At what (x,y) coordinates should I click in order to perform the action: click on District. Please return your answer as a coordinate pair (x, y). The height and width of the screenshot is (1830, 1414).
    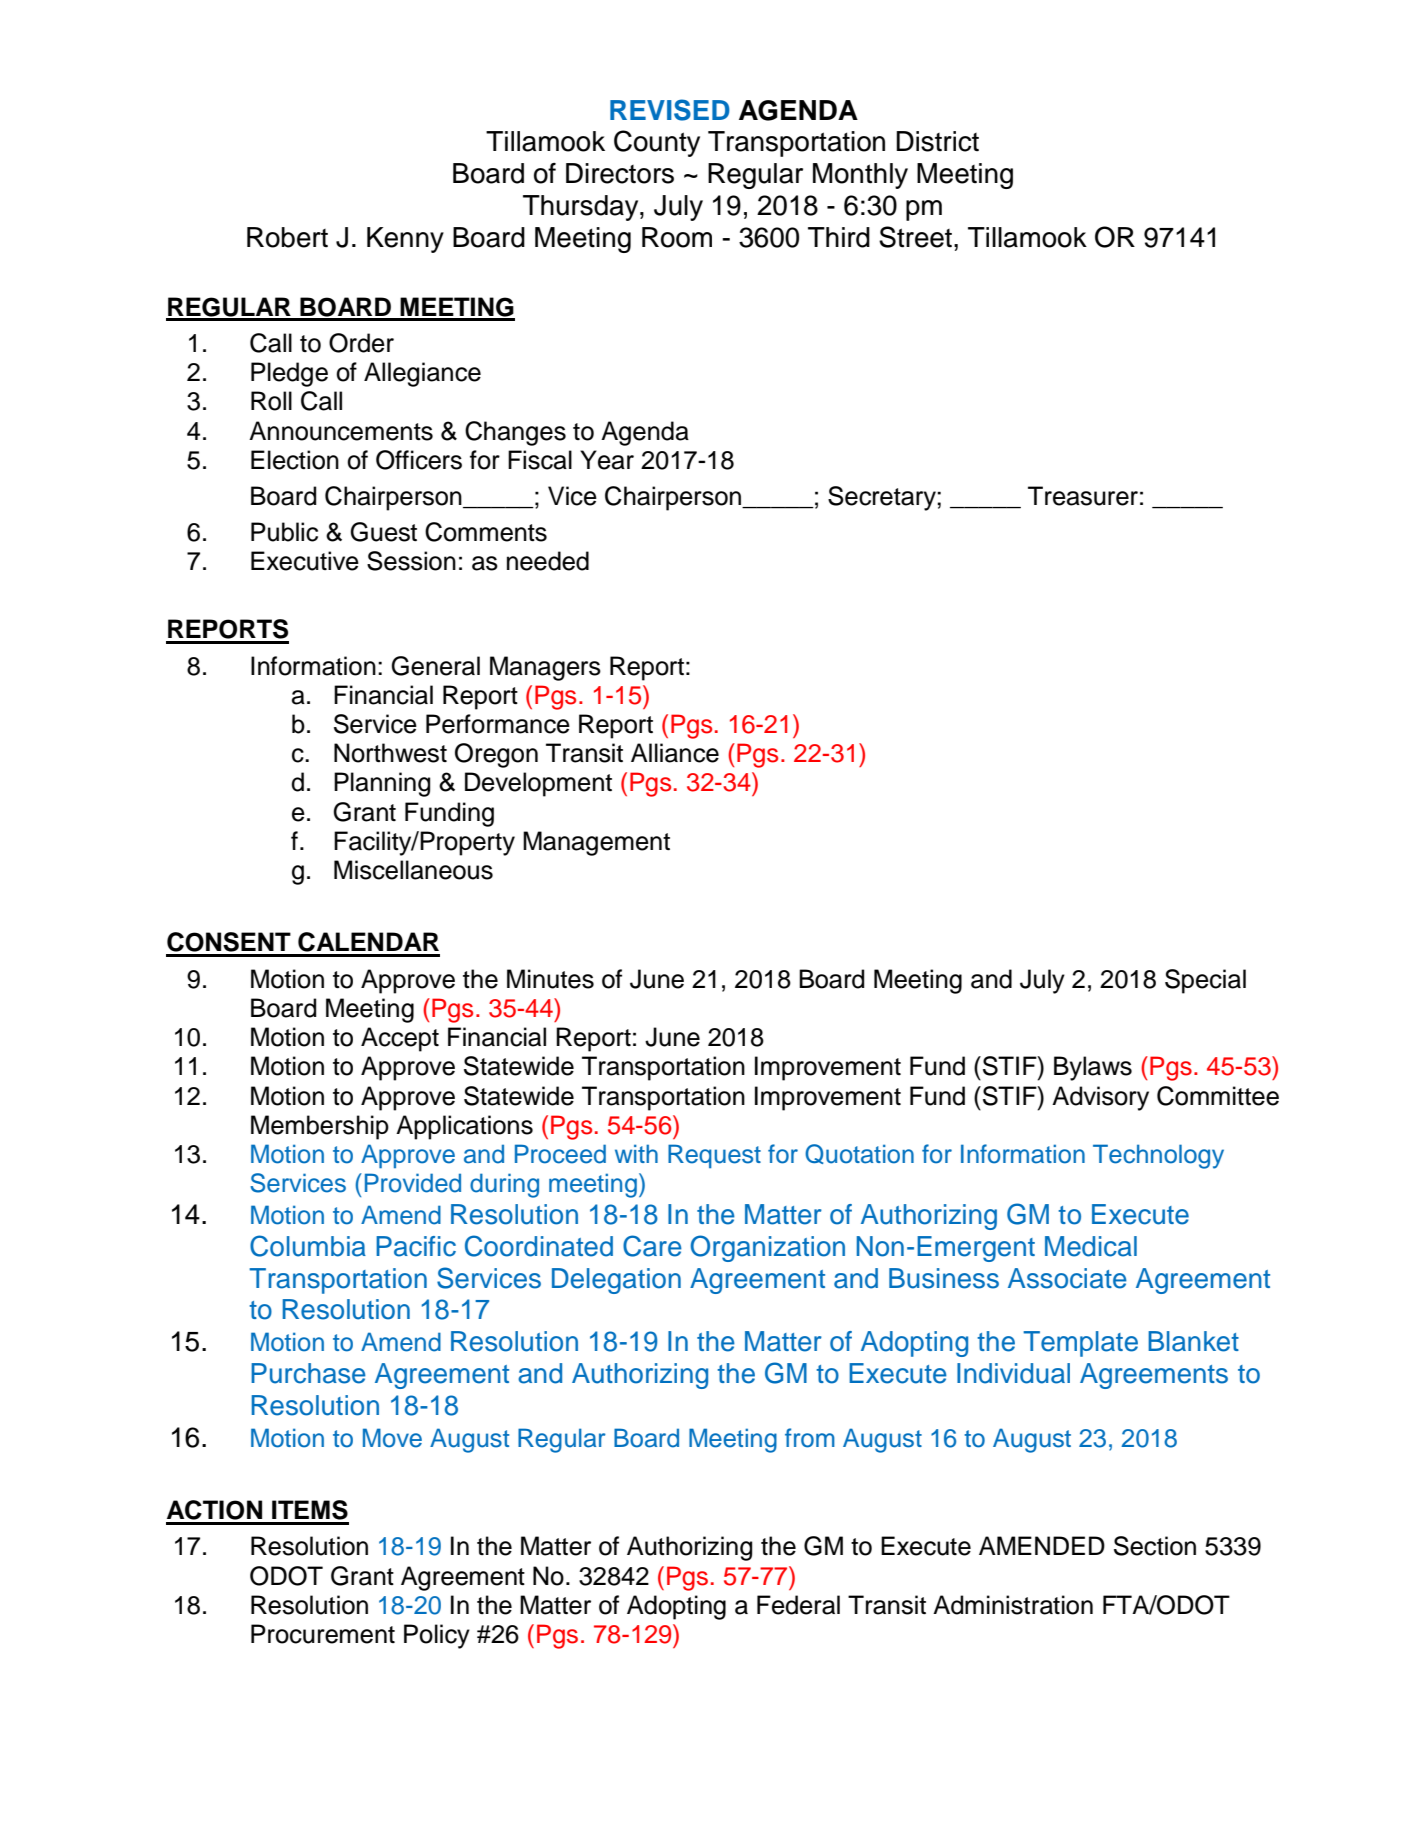
    Looking at the image, I should click on (937, 141).
